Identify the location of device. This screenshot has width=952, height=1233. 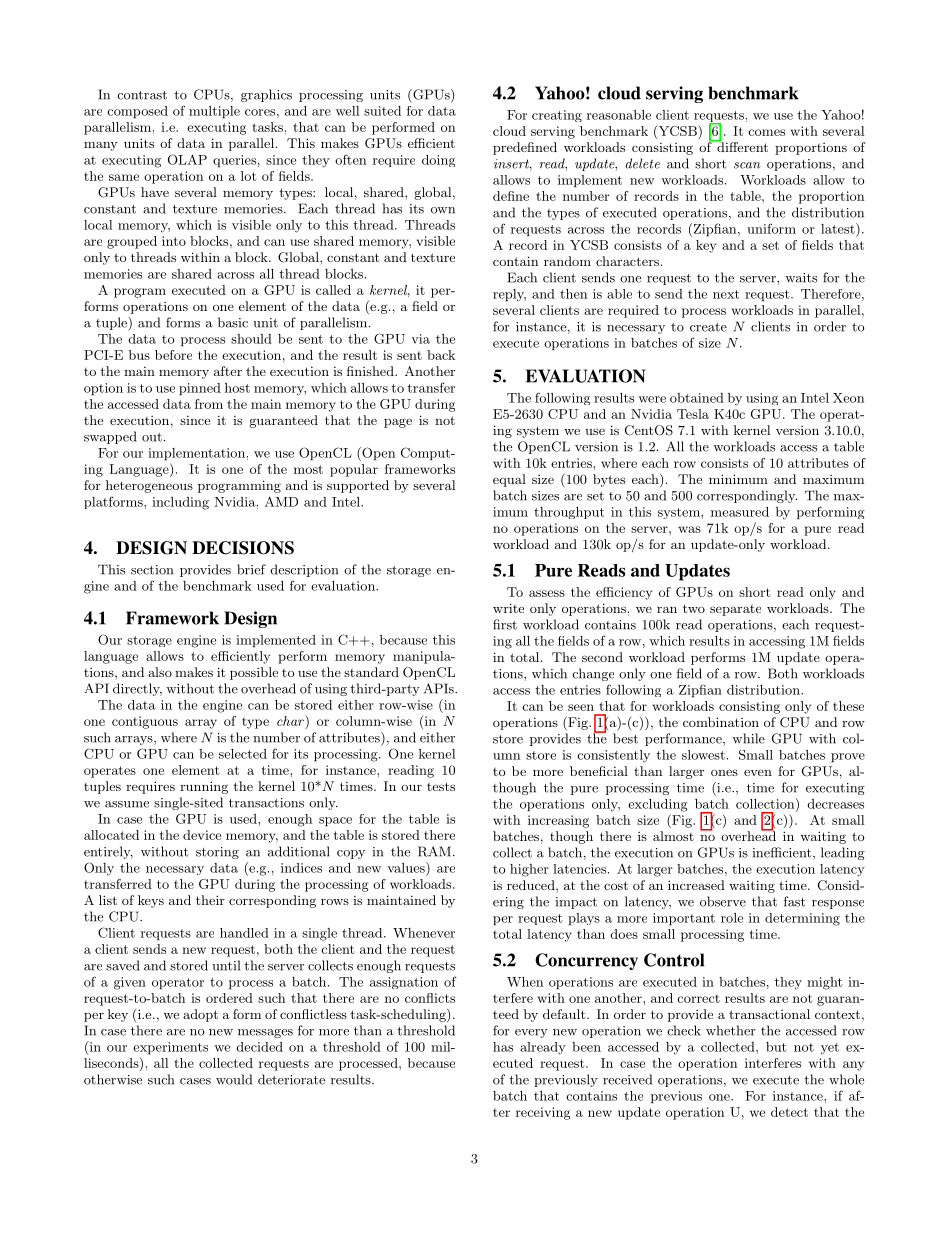
(202, 835).
